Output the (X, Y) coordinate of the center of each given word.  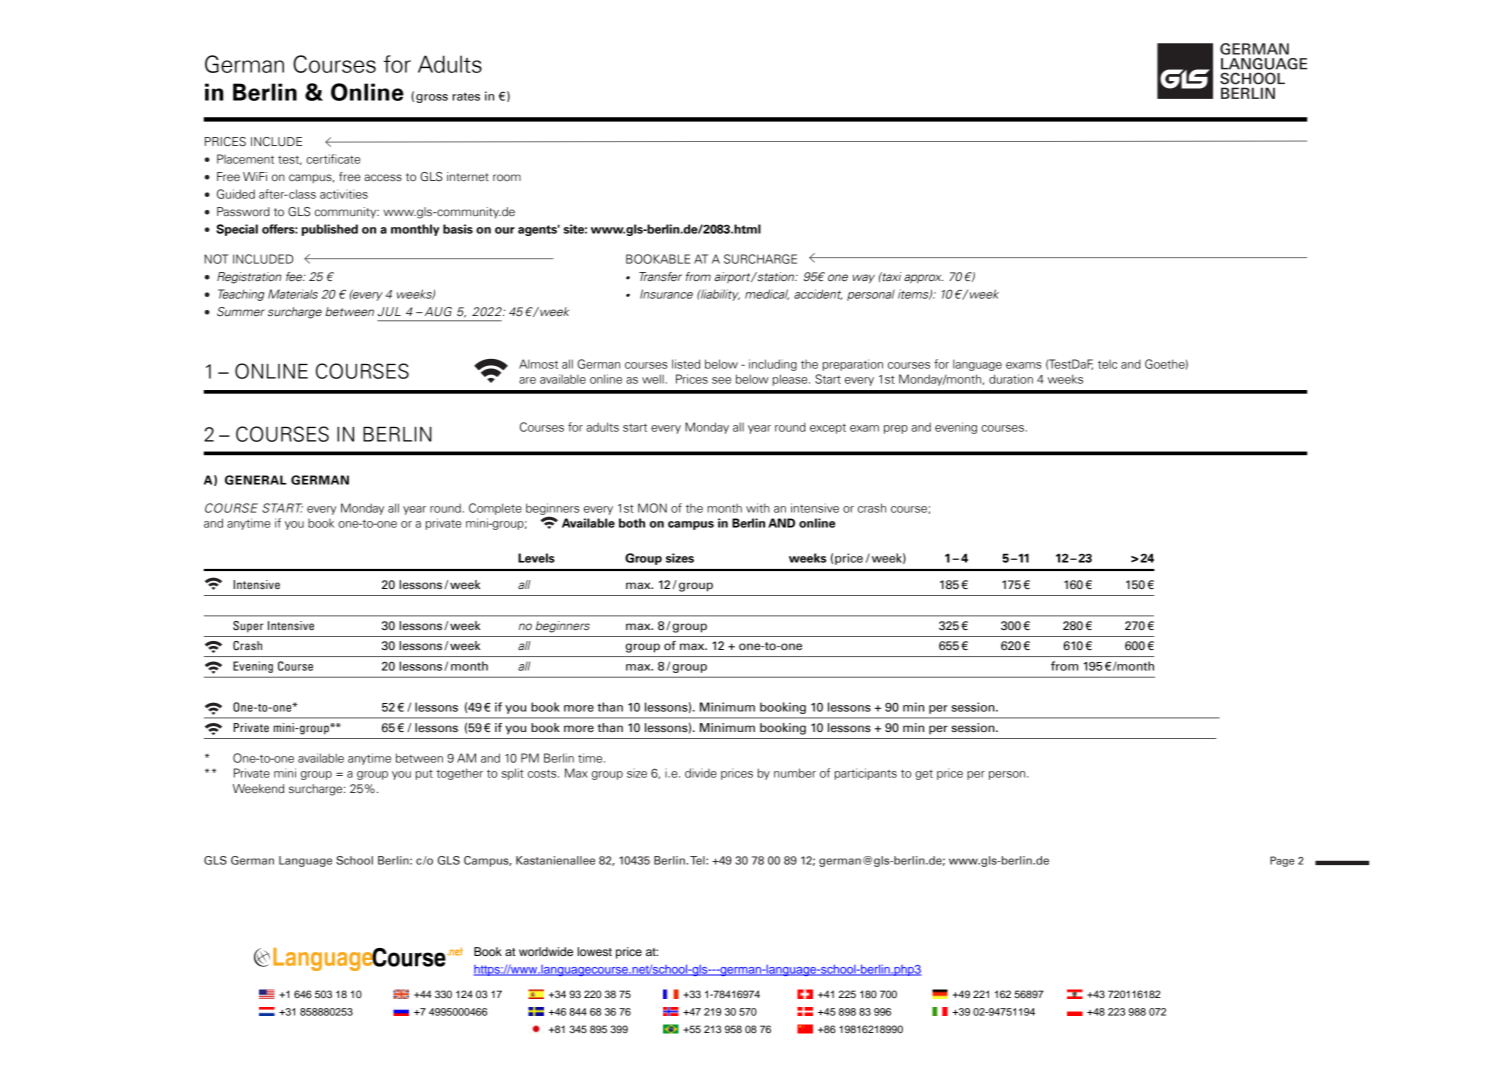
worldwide (546, 951)
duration (1011, 379)
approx (923, 279)
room (507, 177)
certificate (333, 159)
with (758, 508)
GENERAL (255, 480)
